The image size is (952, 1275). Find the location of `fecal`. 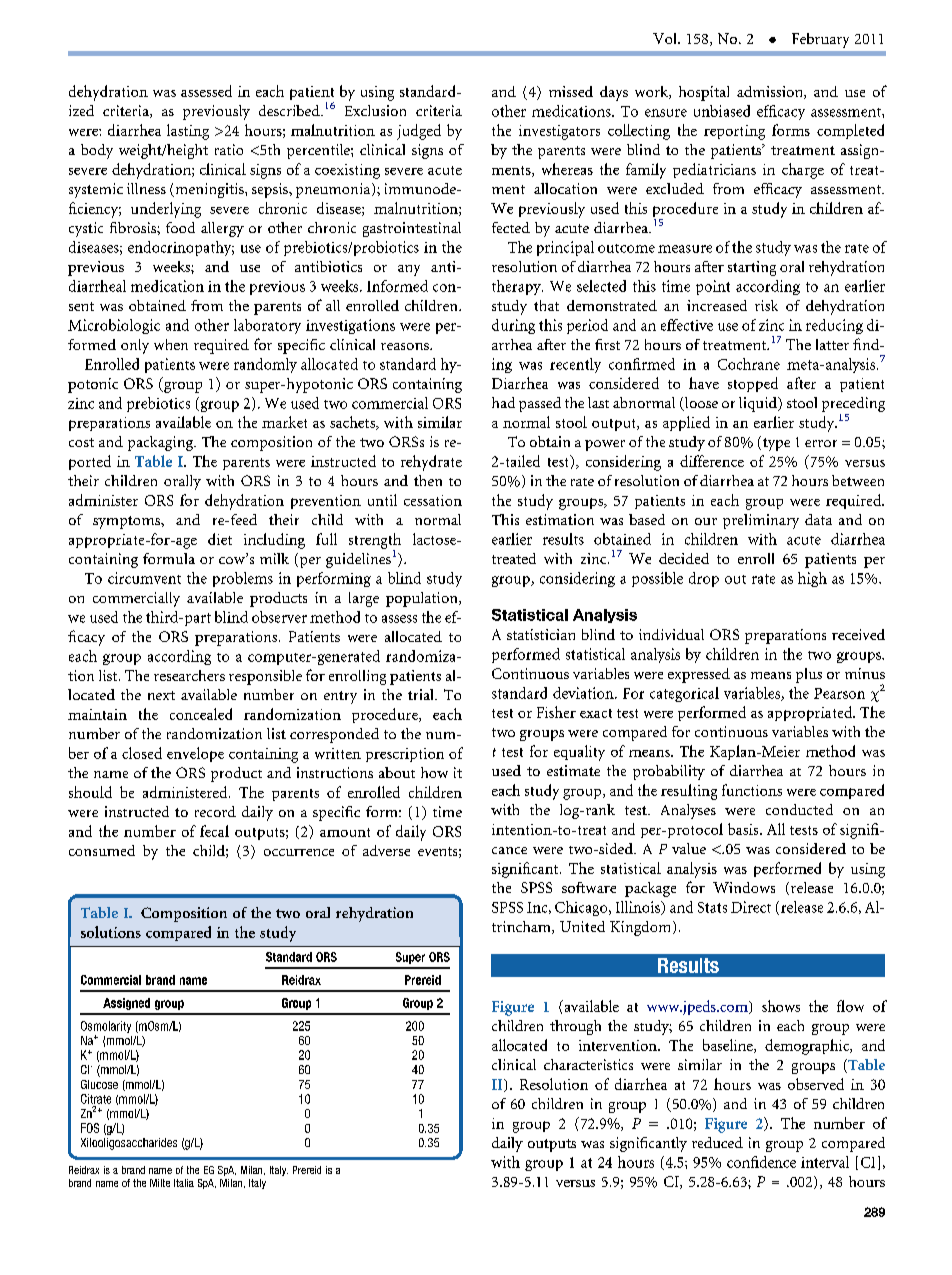

fecal is located at coordinates (214, 831).
